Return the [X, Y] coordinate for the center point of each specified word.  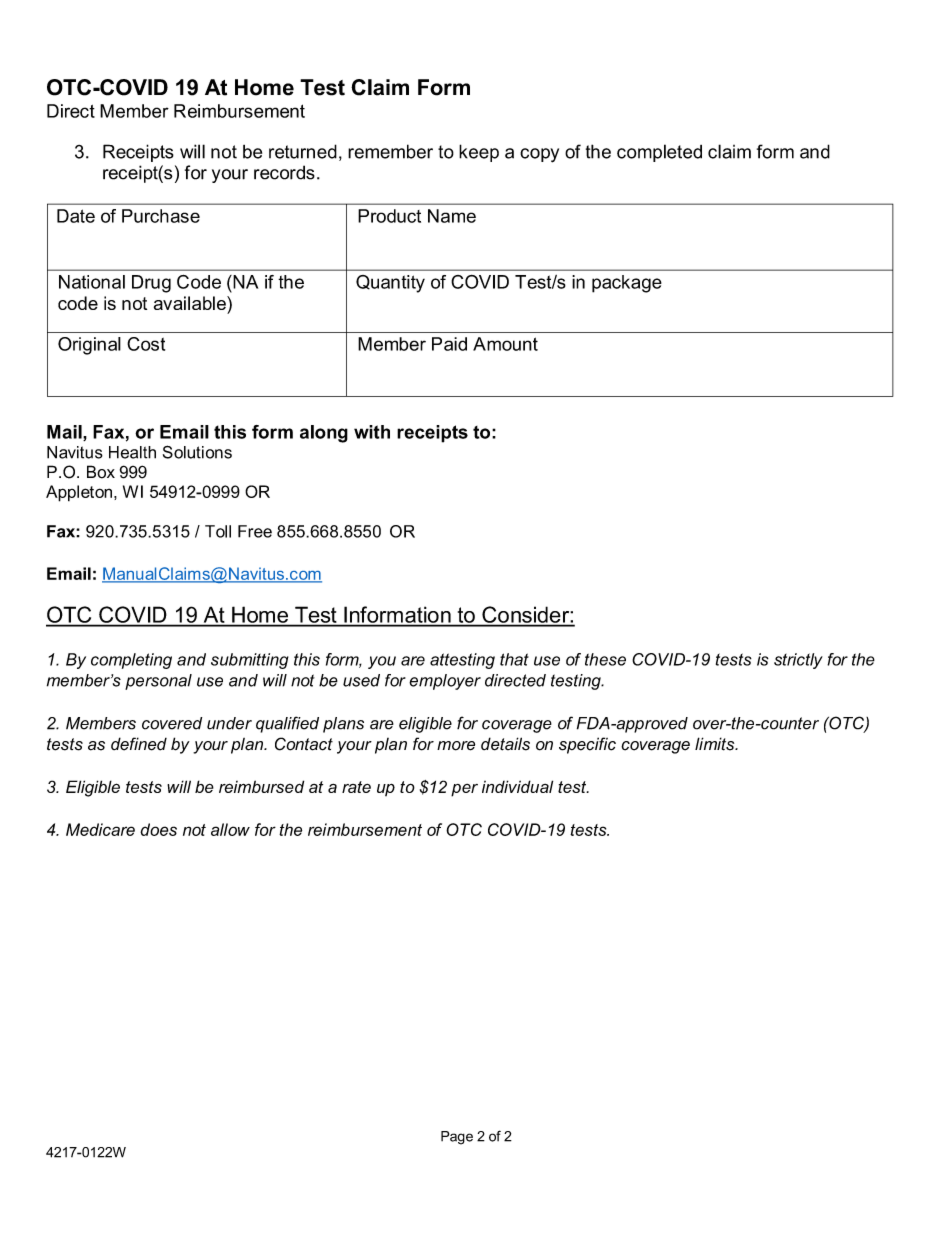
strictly [798, 661]
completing [131, 661]
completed [659, 153]
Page [457, 1138]
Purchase [161, 216]
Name [452, 216]
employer [445, 682]
